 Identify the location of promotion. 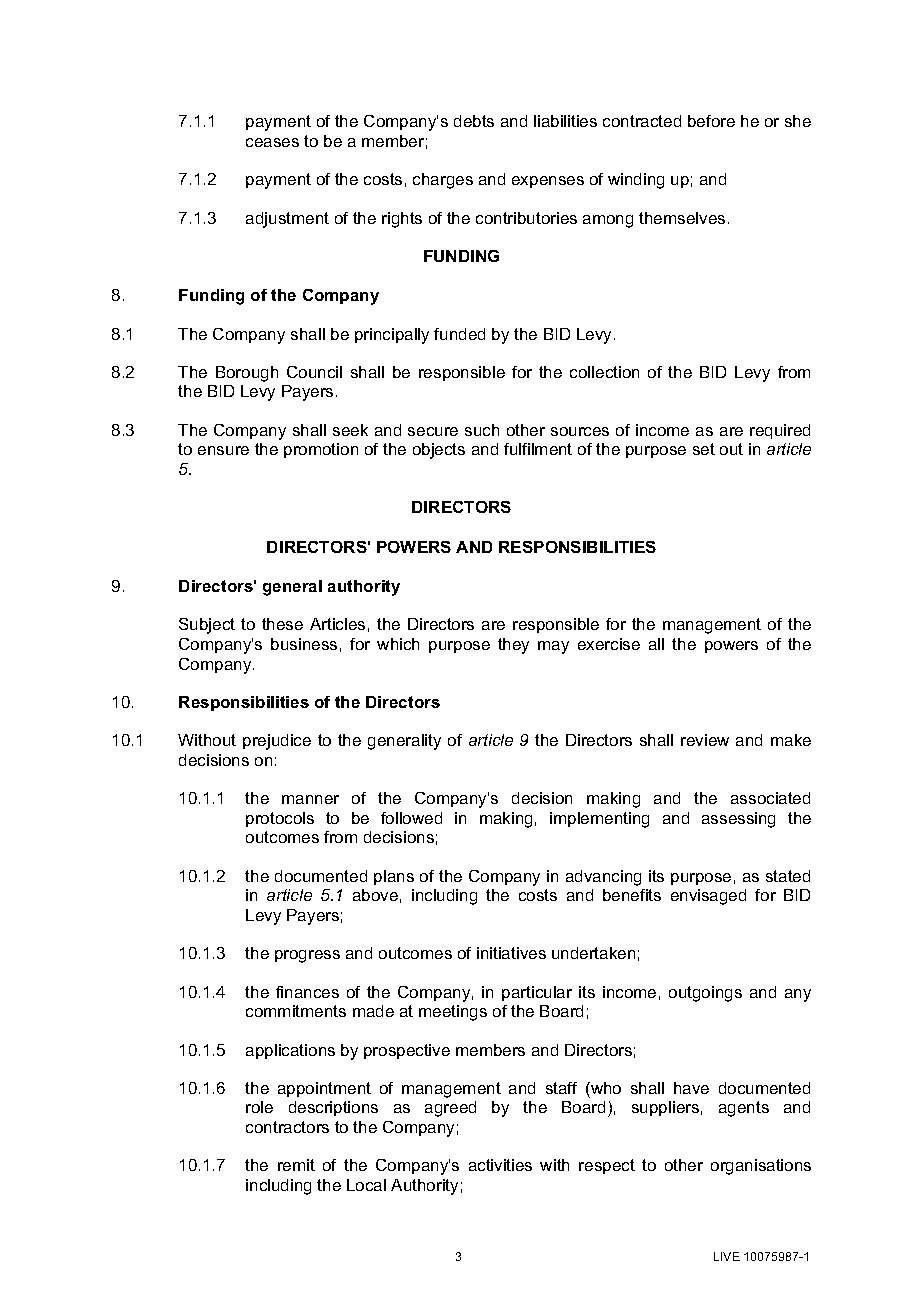
(321, 450).
